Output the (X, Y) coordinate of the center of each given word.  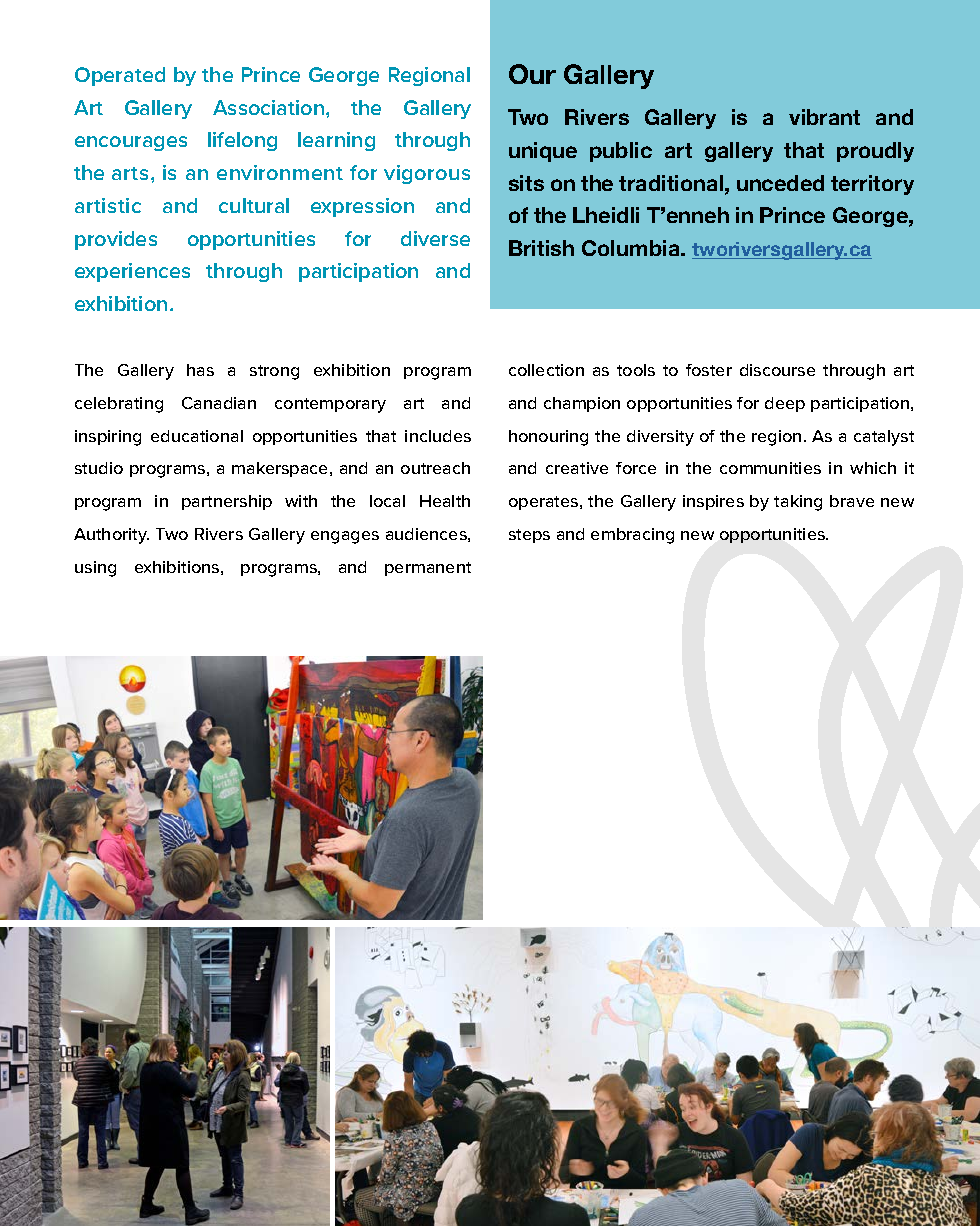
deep (785, 404)
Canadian (219, 403)
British (541, 248)
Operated (120, 76)
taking (798, 503)
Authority (111, 536)
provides (116, 240)
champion (582, 404)
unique (543, 152)
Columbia (632, 248)
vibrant (824, 117)
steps (529, 536)
